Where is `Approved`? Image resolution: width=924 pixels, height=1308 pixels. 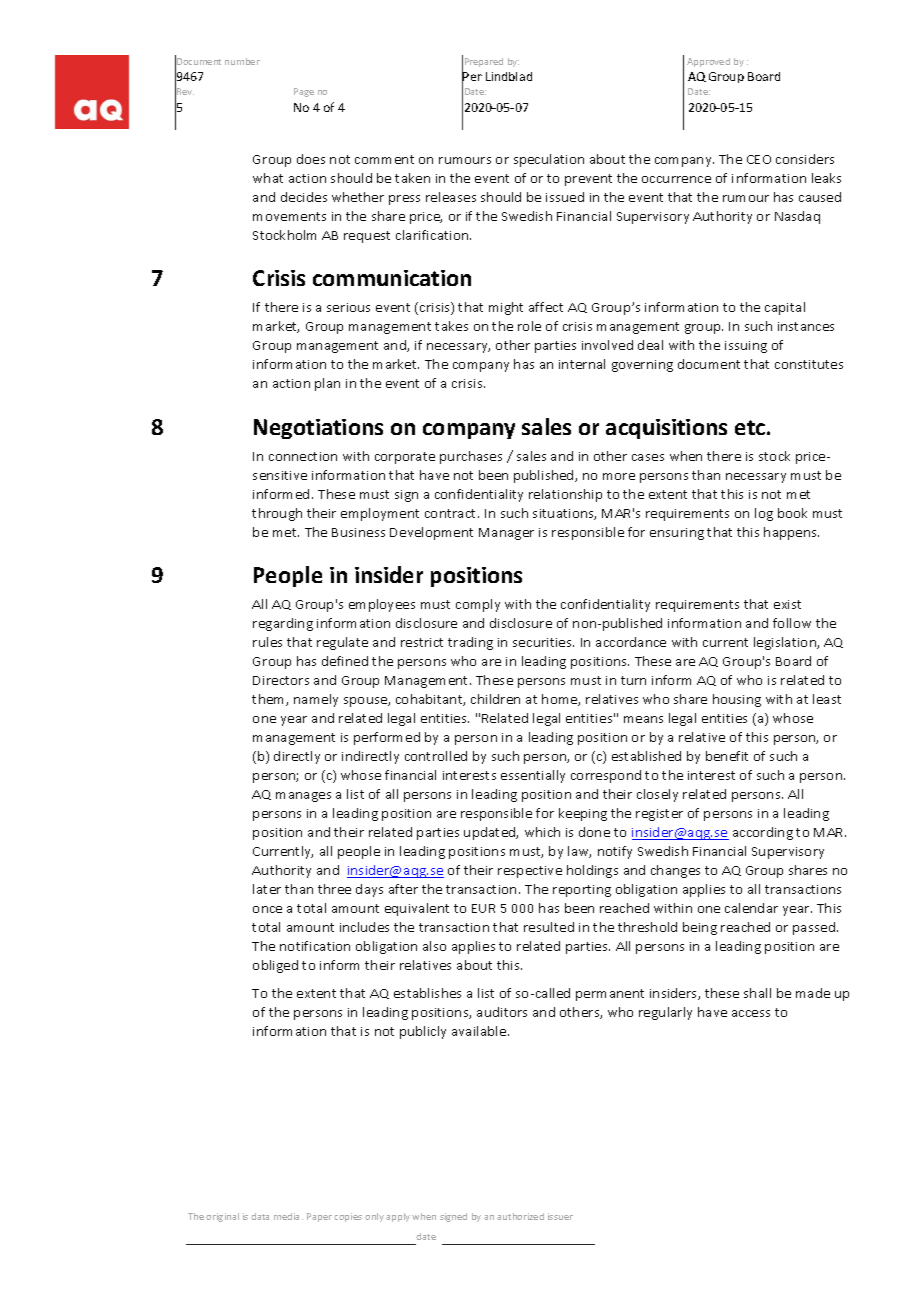
Approved is located at coordinates (708, 62).
